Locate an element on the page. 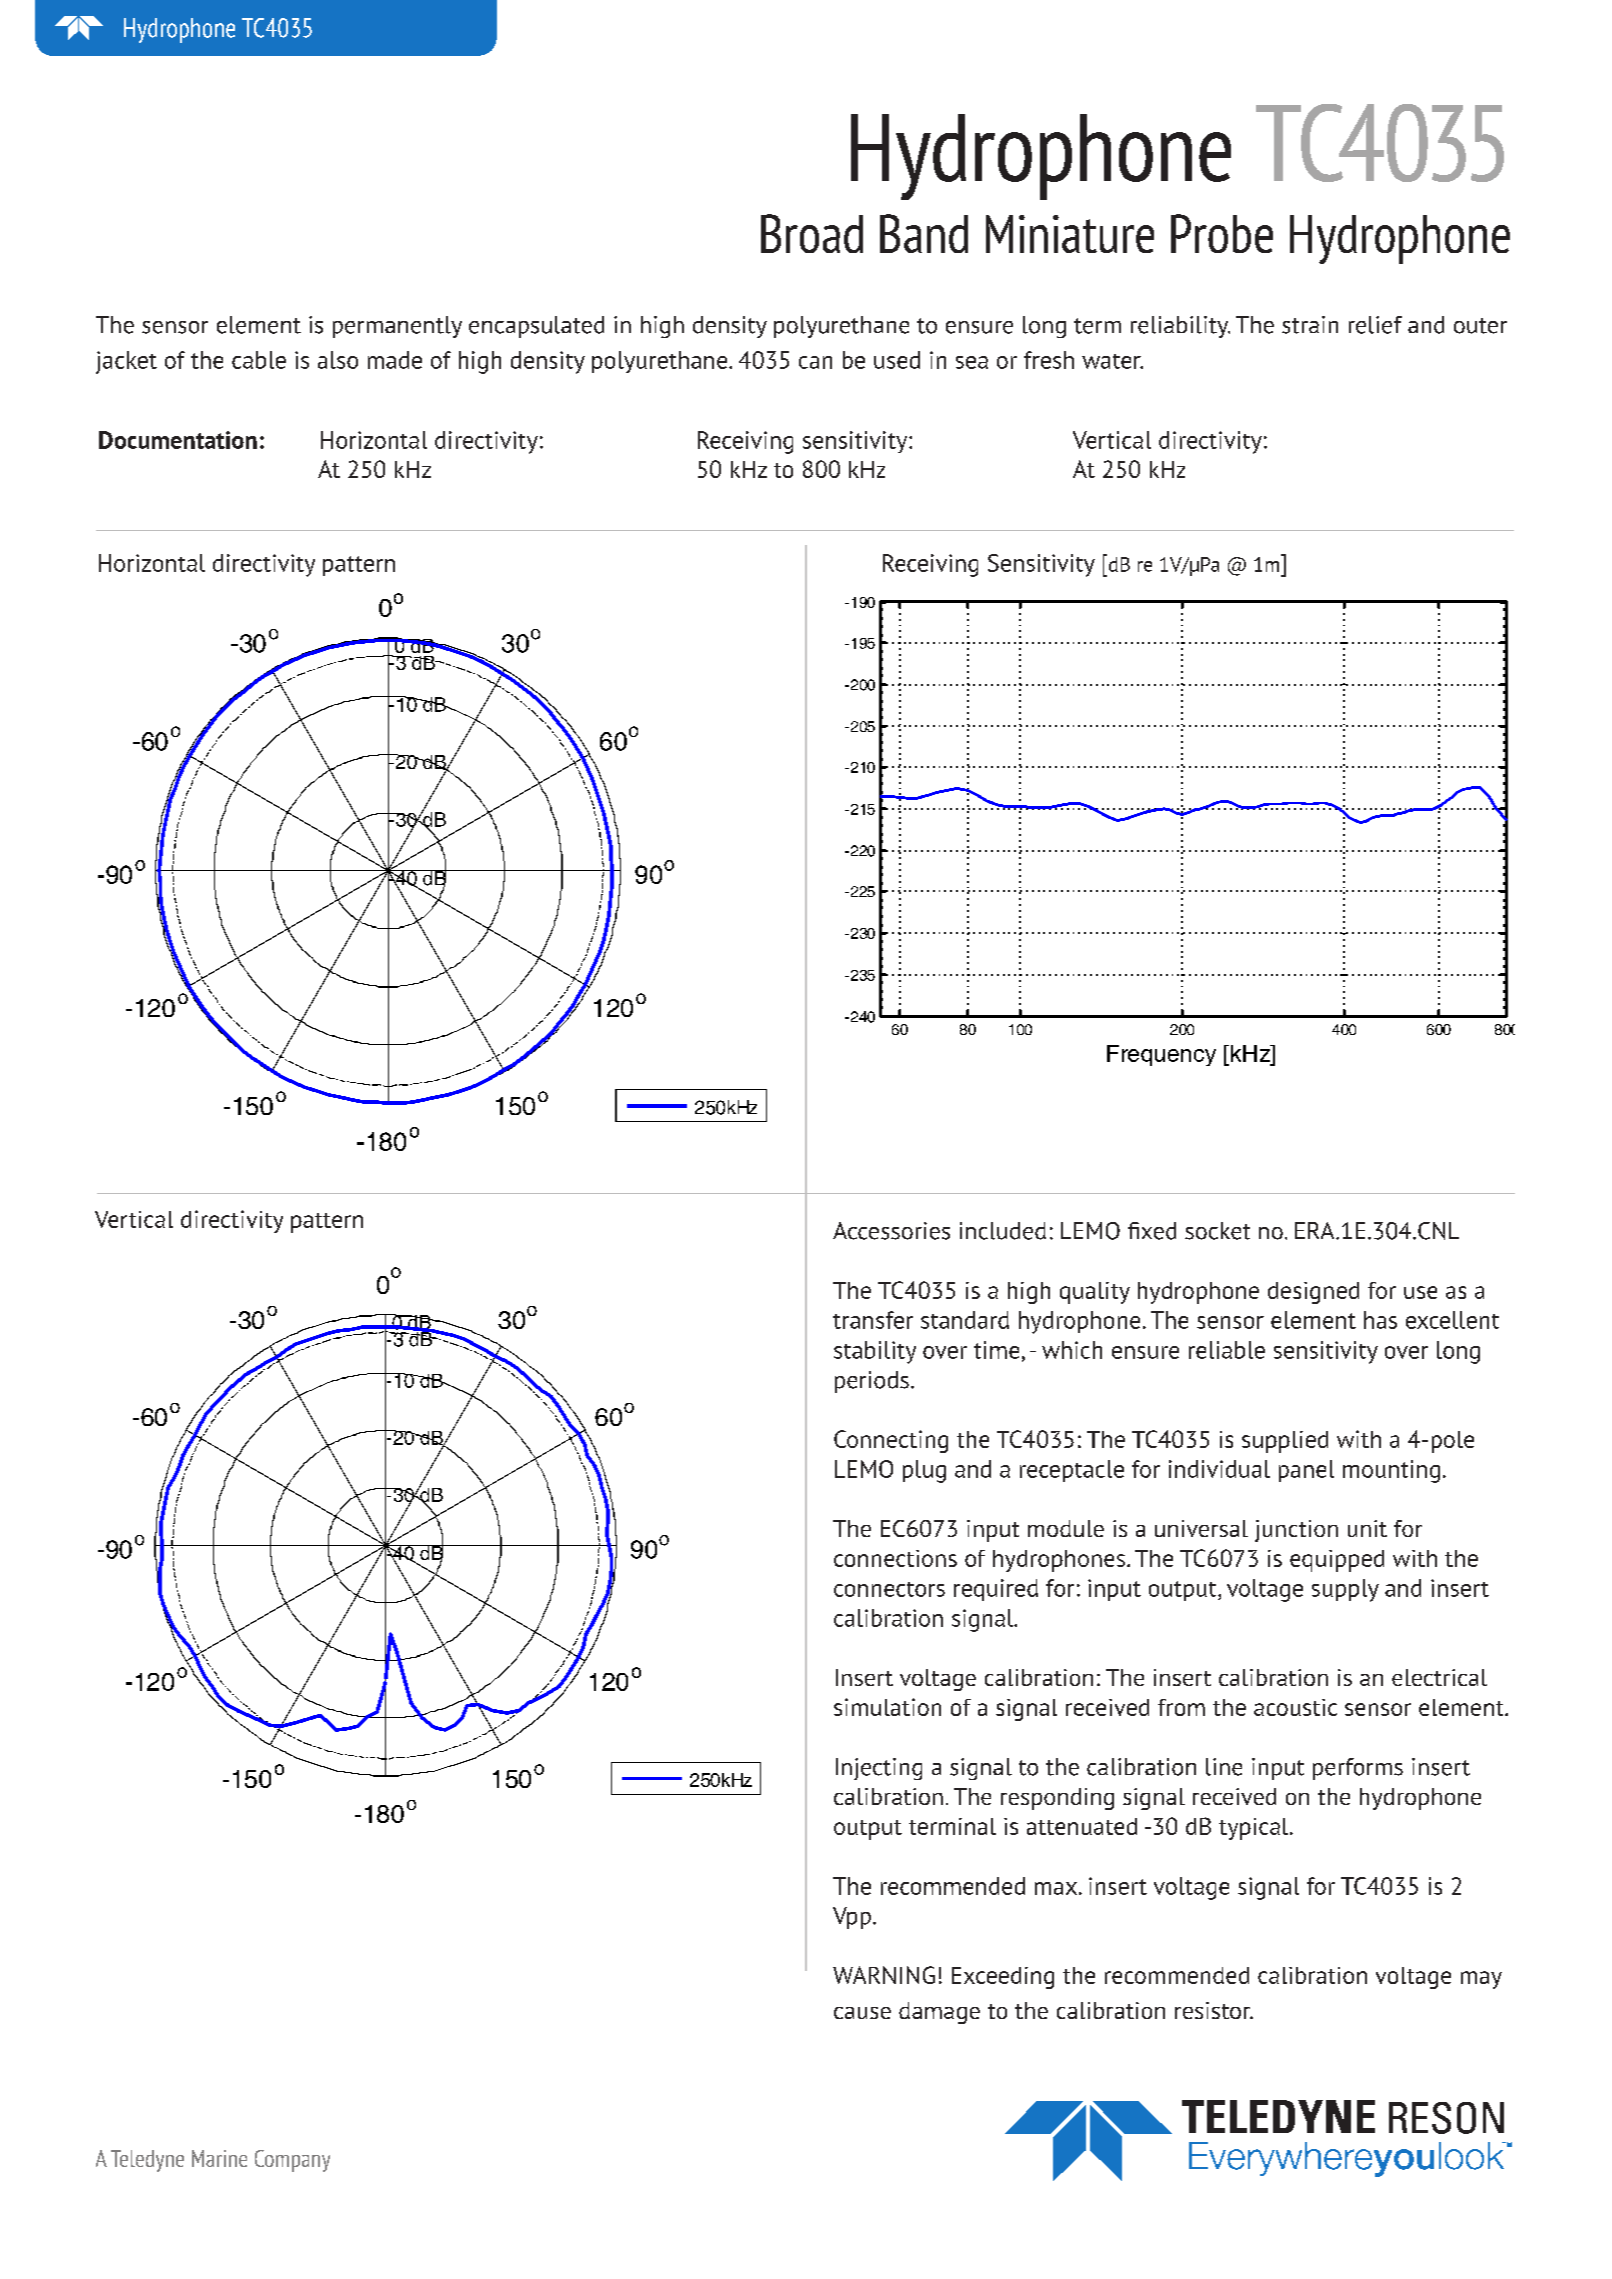 Image resolution: width=1612 pixels, height=2279 pixels. cable is located at coordinates (259, 360).
